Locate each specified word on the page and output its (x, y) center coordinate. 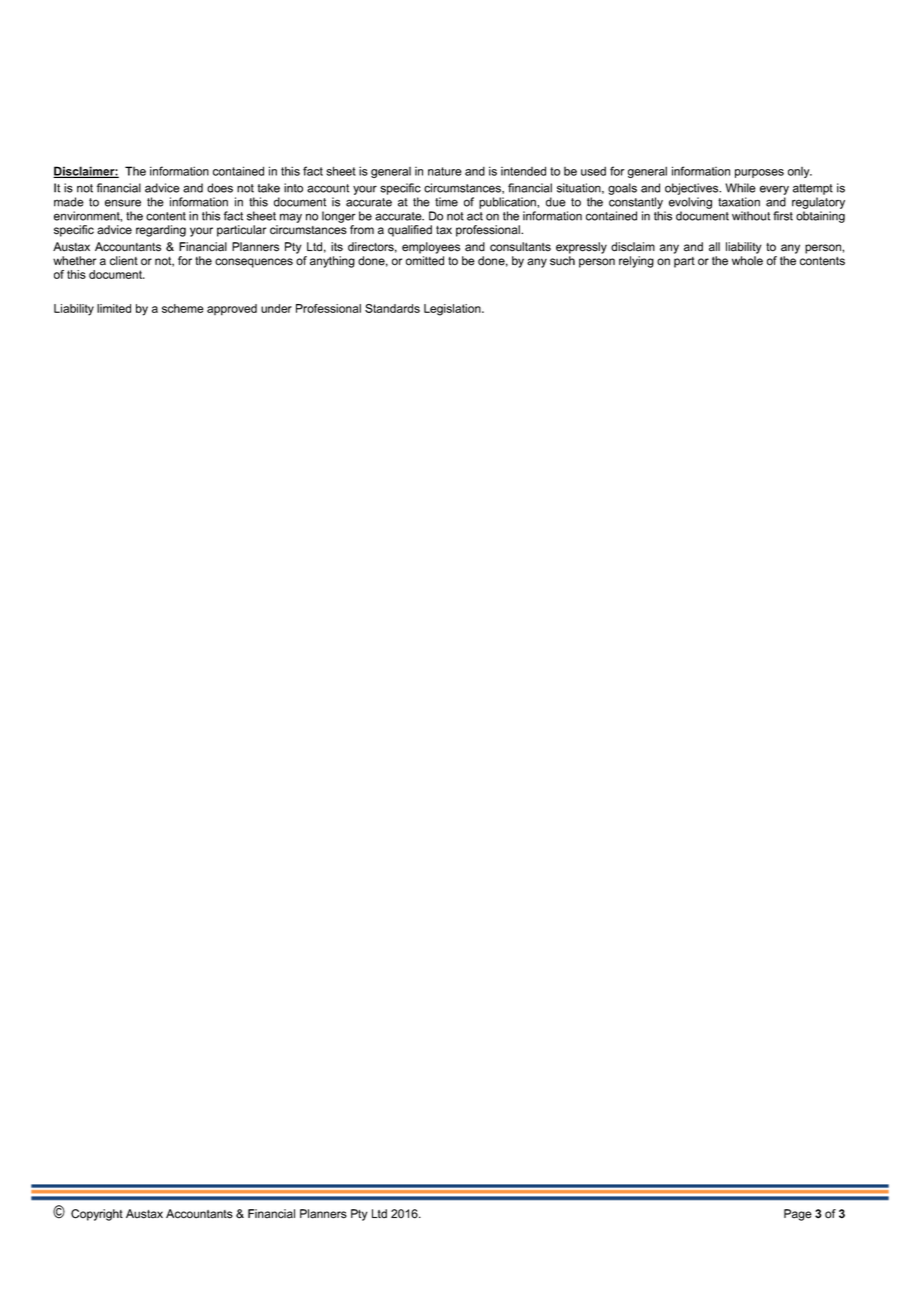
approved (232, 310)
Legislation (453, 310)
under (276, 308)
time (446, 202)
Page (798, 1215)
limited (114, 308)
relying (636, 262)
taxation (739, 202)
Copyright (97, 1215)
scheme (183, 308)
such (562, 261)
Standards (392, 308)
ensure (123, 203)
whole (747, 261)
